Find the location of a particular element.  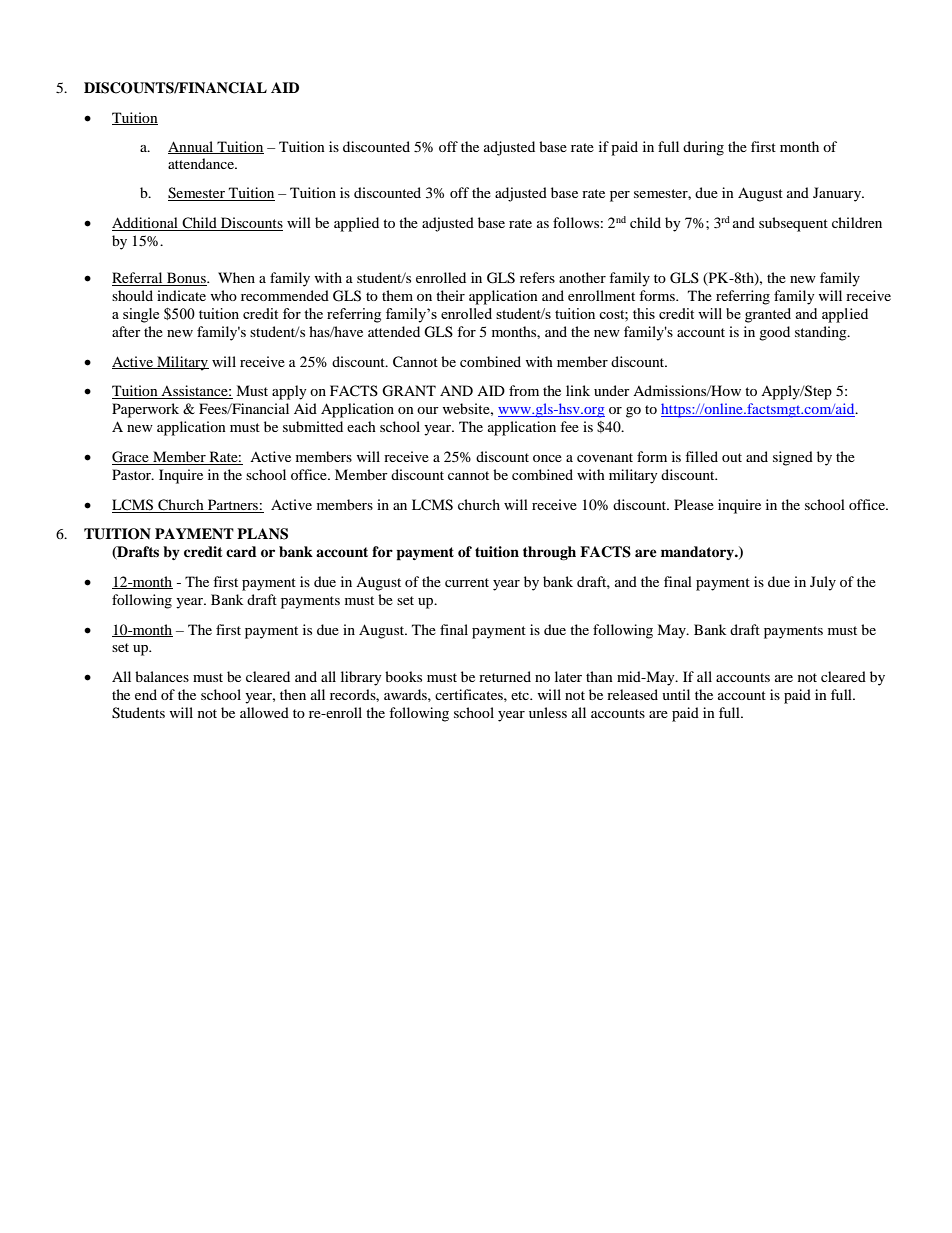

mandatory is located at coordinates (698, 553).
